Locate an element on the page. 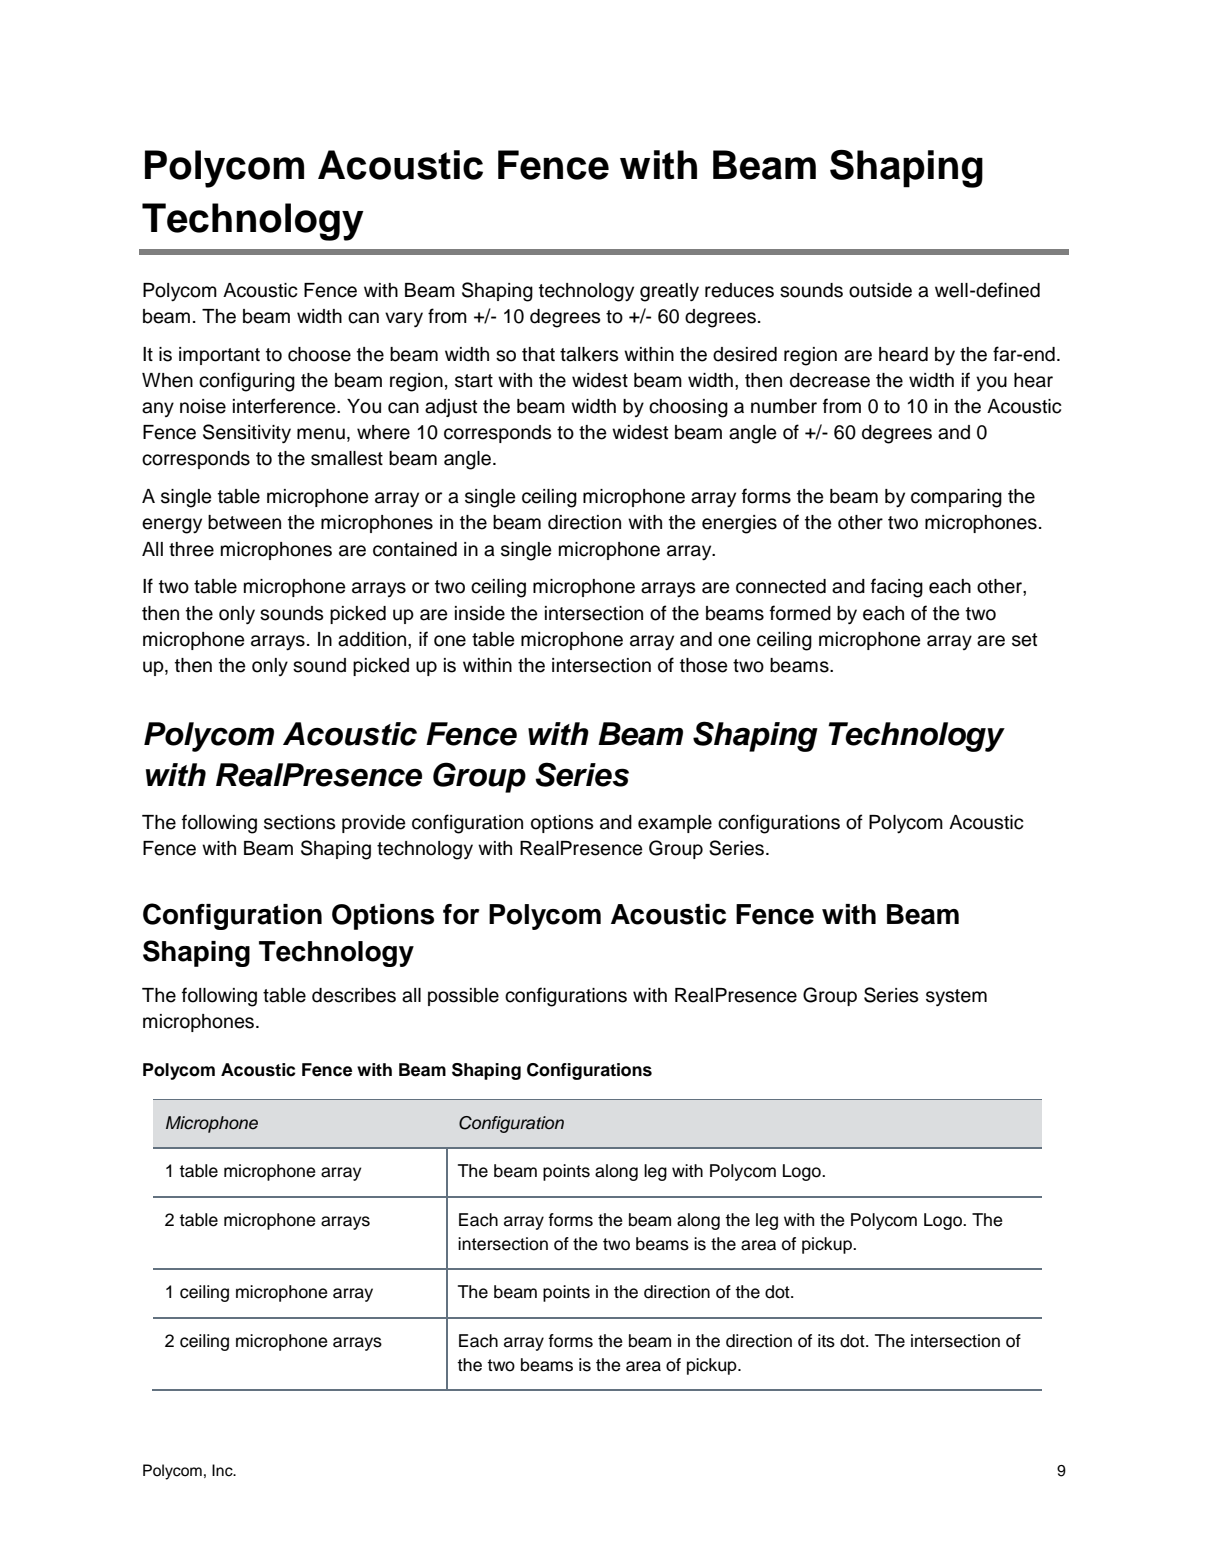  Inc is located at coordinates (223, 1470).
